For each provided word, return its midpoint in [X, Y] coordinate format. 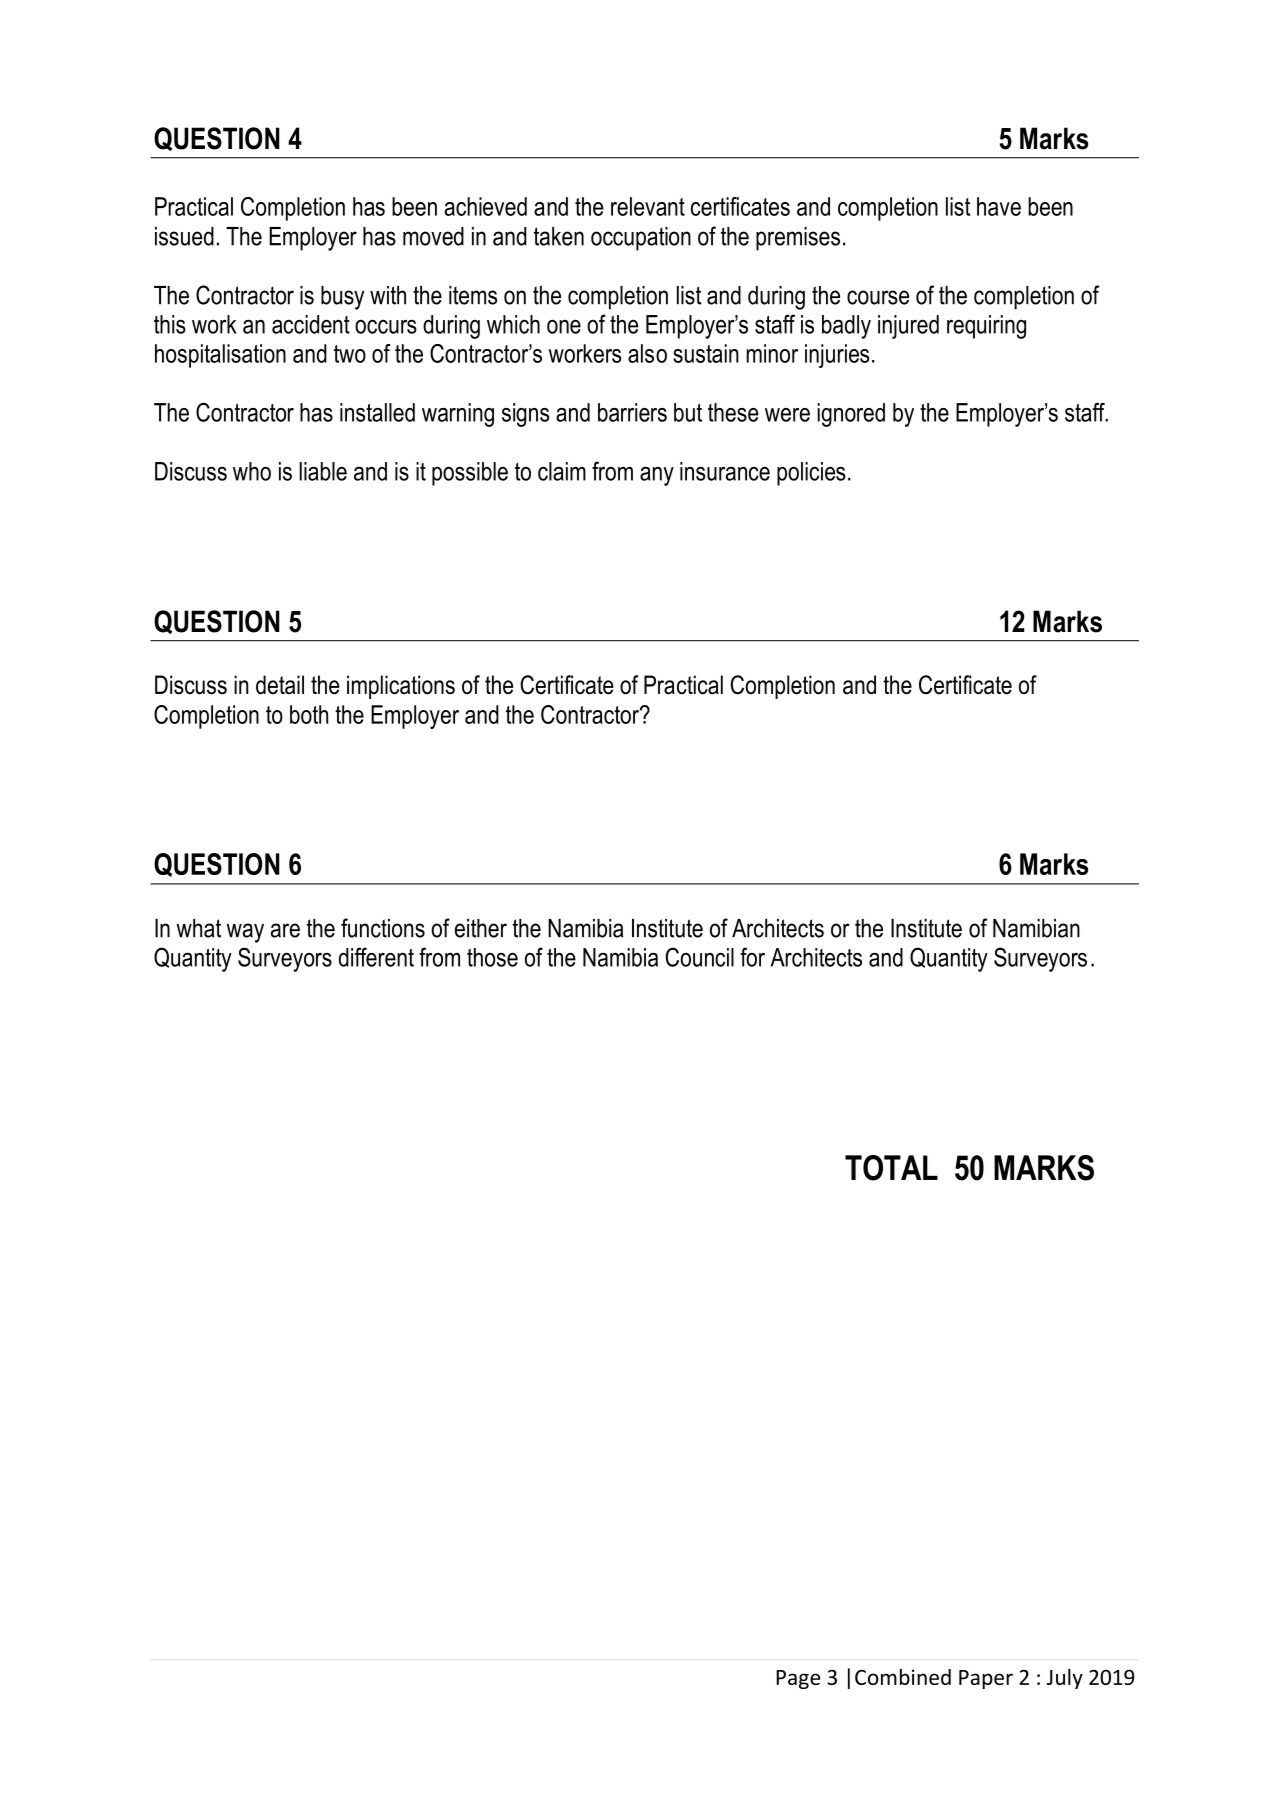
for [752, 957]
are [285, 930]
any [657, 476]
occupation [641, 239]
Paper [986, 1679]
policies [811, 474]
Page [798, 1679]
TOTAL [891, 1168]
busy [342, 298]
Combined [903, 1677]
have [999, 206]
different [376, 957]
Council [700, 957]
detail [280, 685]
